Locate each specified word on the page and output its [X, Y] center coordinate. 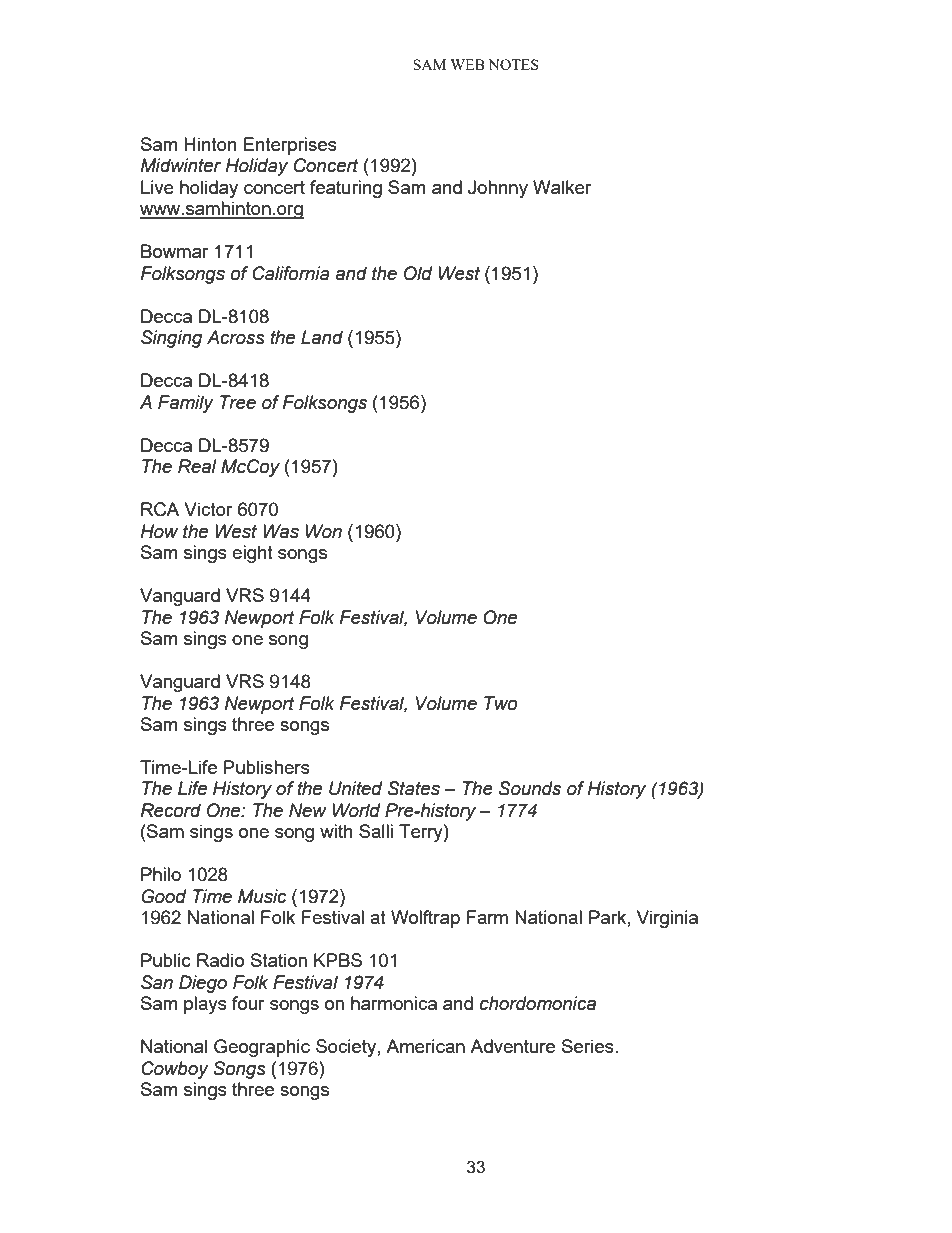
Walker [562, 187]
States [414, 788]
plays [205, 1005]
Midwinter [180, 165]
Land [322, 337]
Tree [238, 402]
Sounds [530, 788]
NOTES [513, 64]
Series [589, 1046]
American [425, 1046]
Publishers [267, 767]
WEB [467, 64]
